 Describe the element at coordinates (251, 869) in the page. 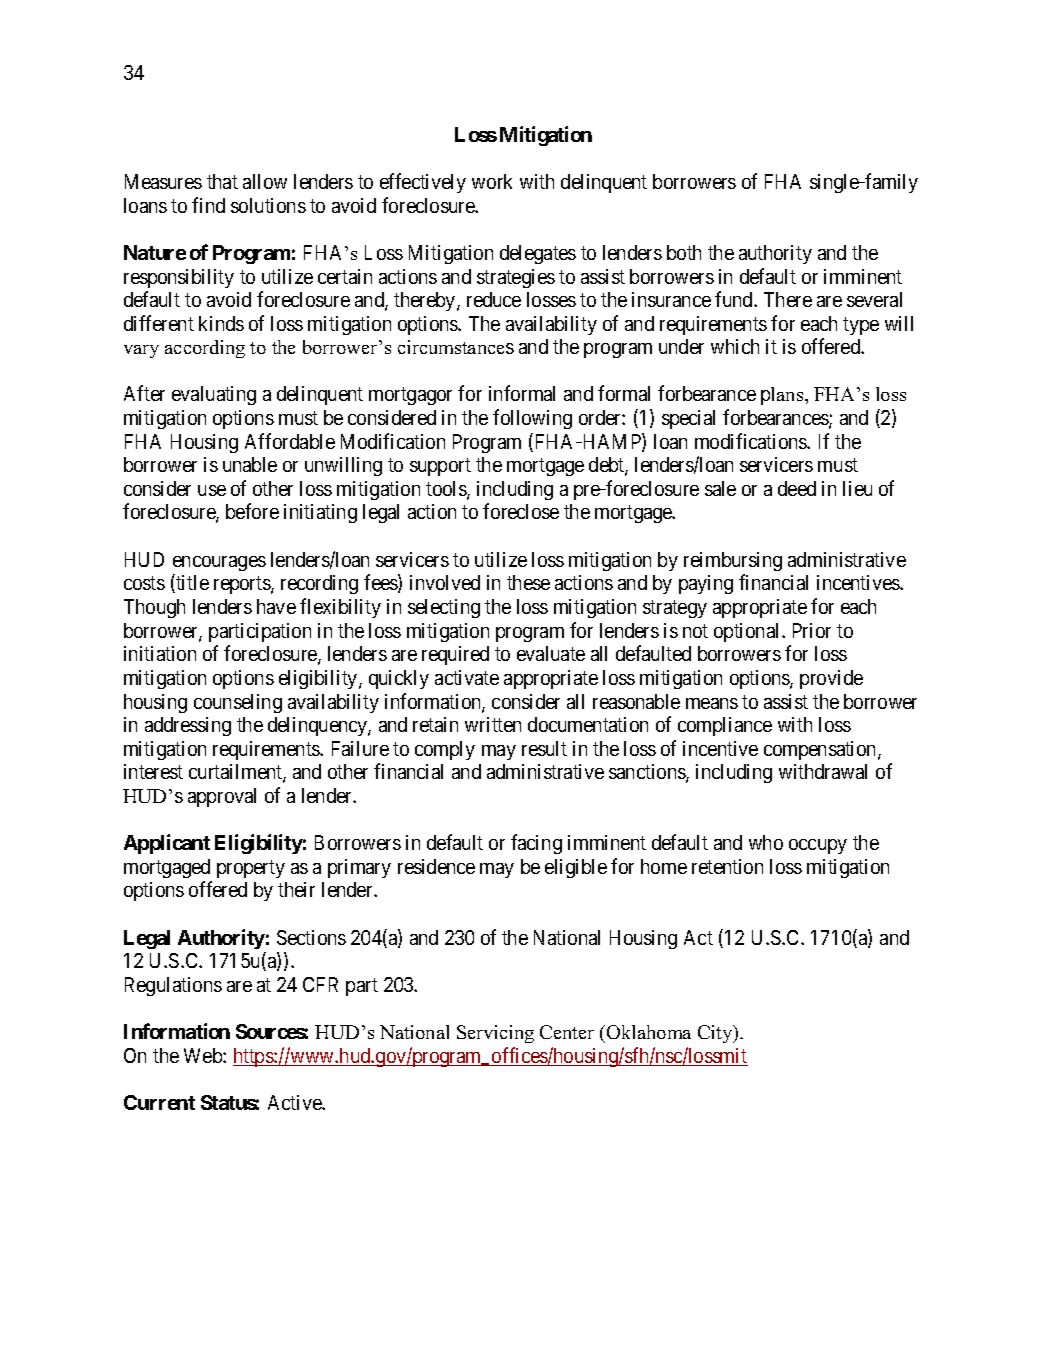

I see `property` at that location.
